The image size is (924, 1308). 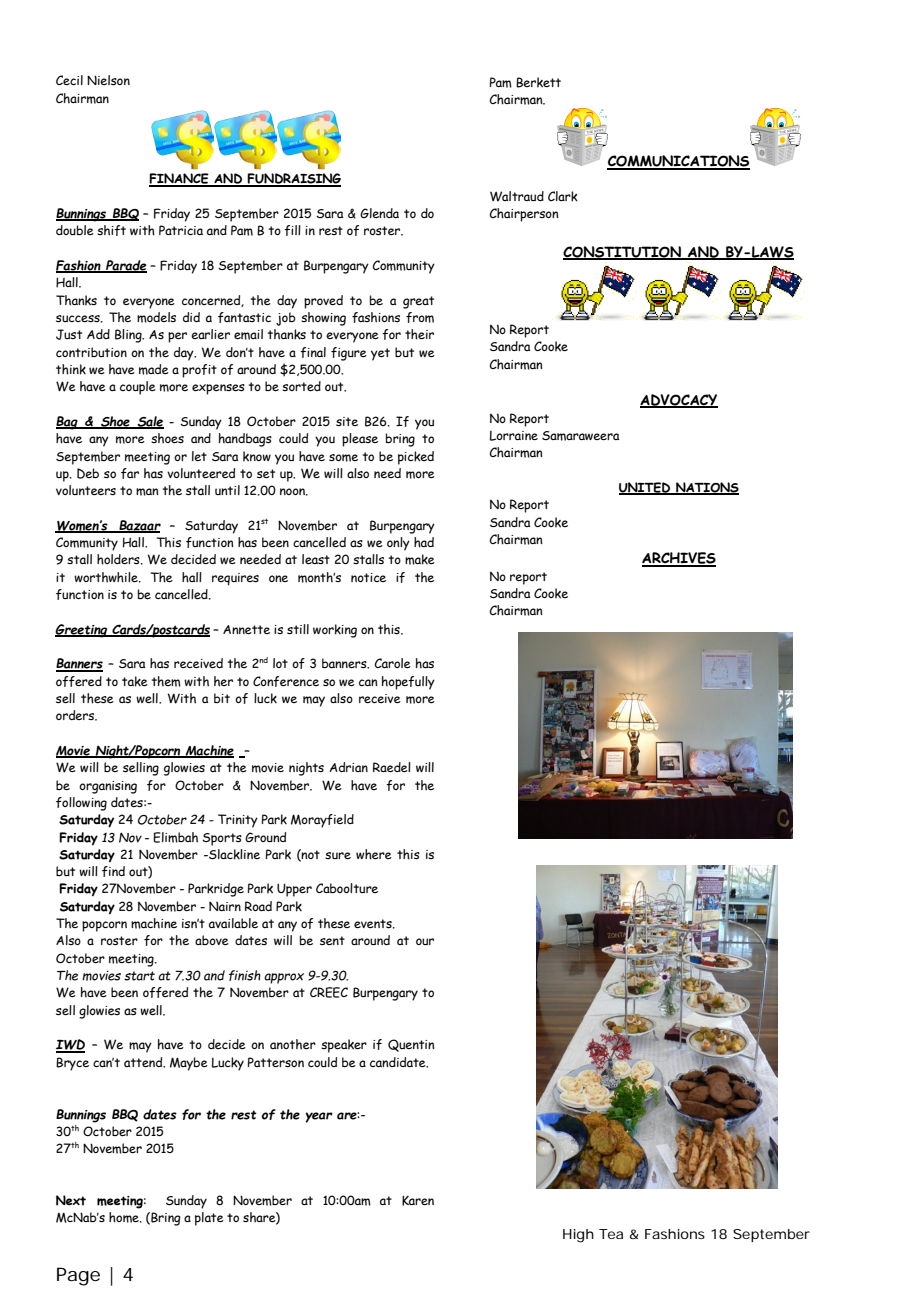 What do you see at coordinates (392, 663) in the screenshot?
I see `Carole` at bounding box center [392, 663].
